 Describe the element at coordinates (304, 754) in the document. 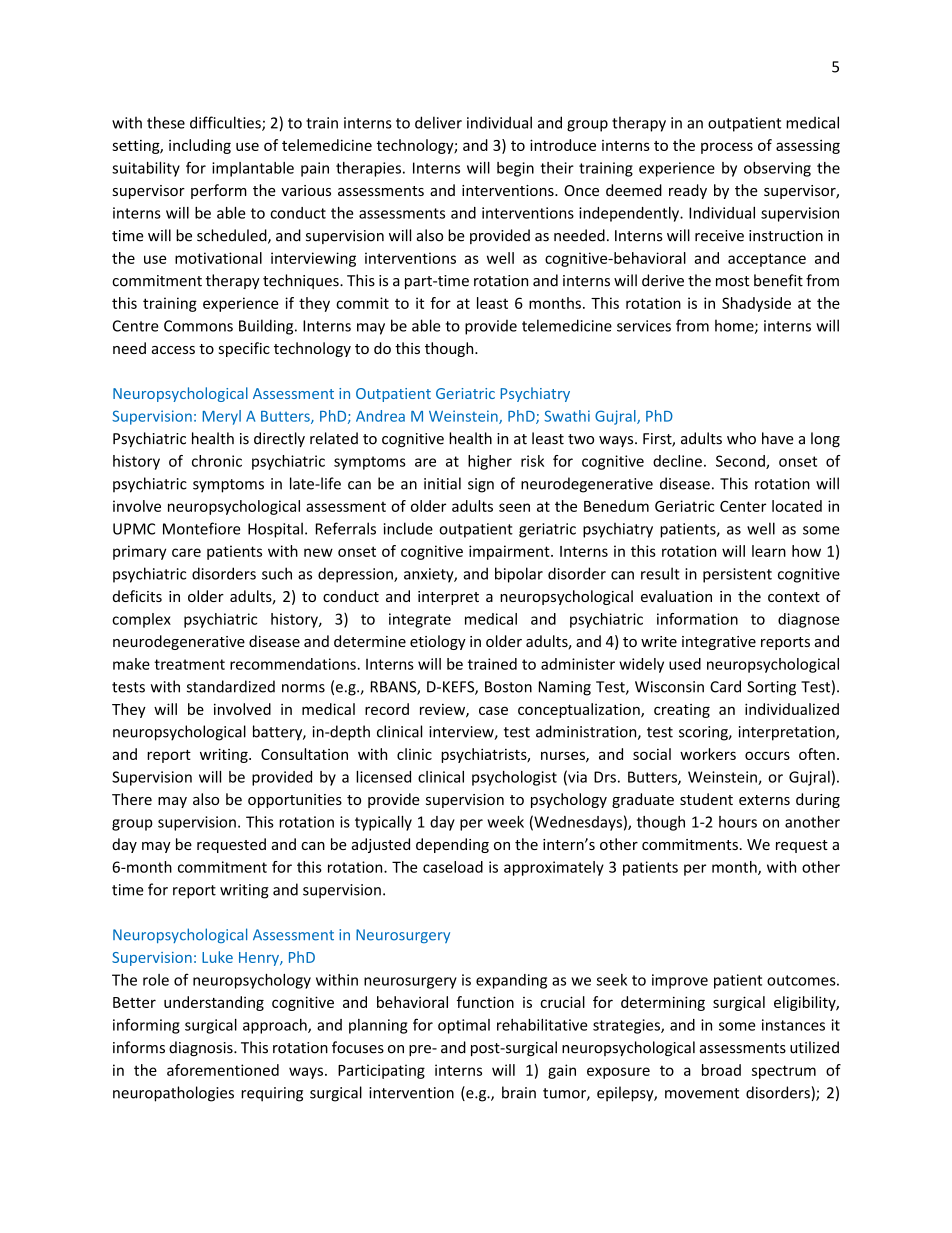

I see `Consultation` at that location.
